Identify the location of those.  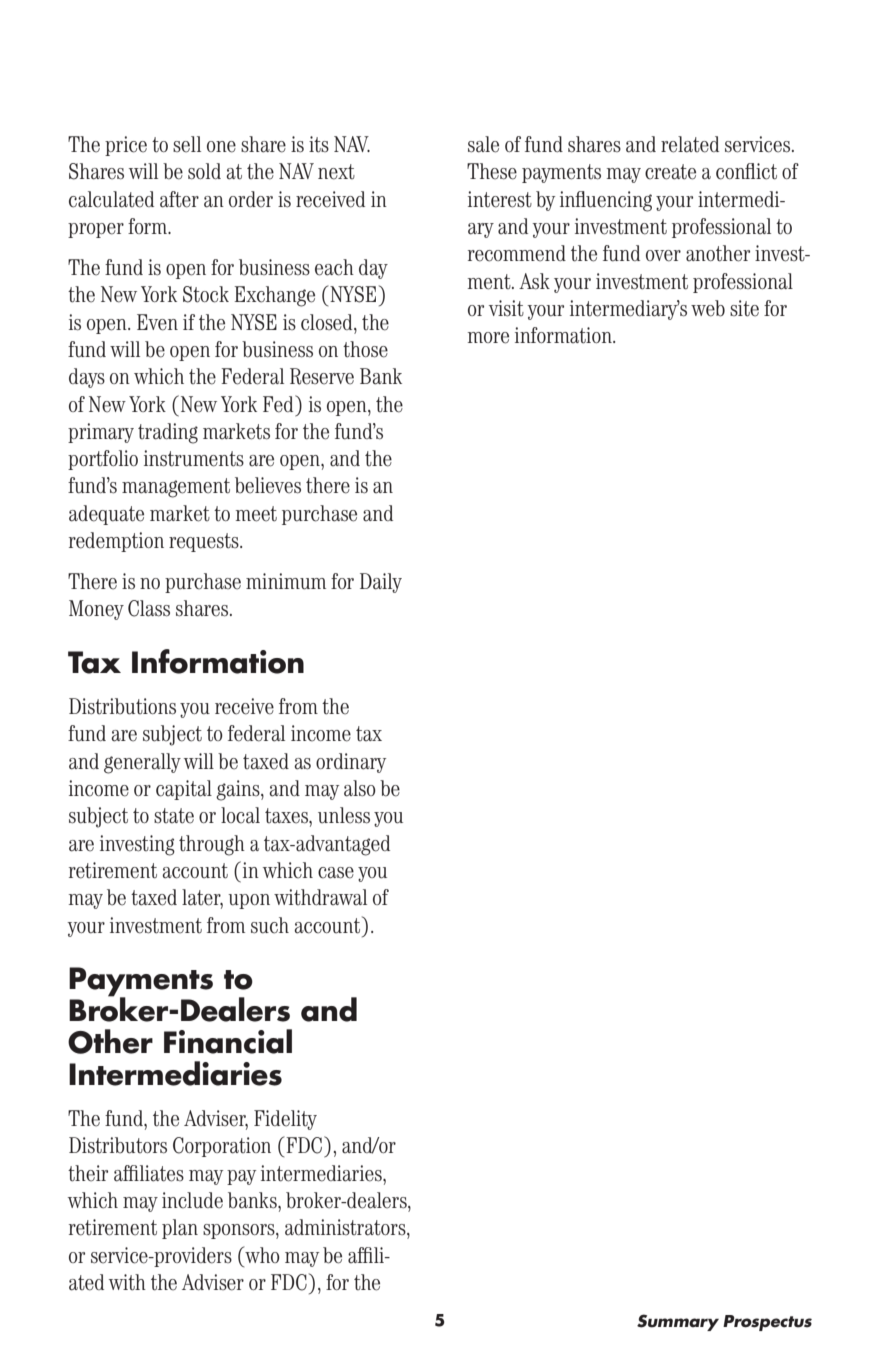
(365, 349).
